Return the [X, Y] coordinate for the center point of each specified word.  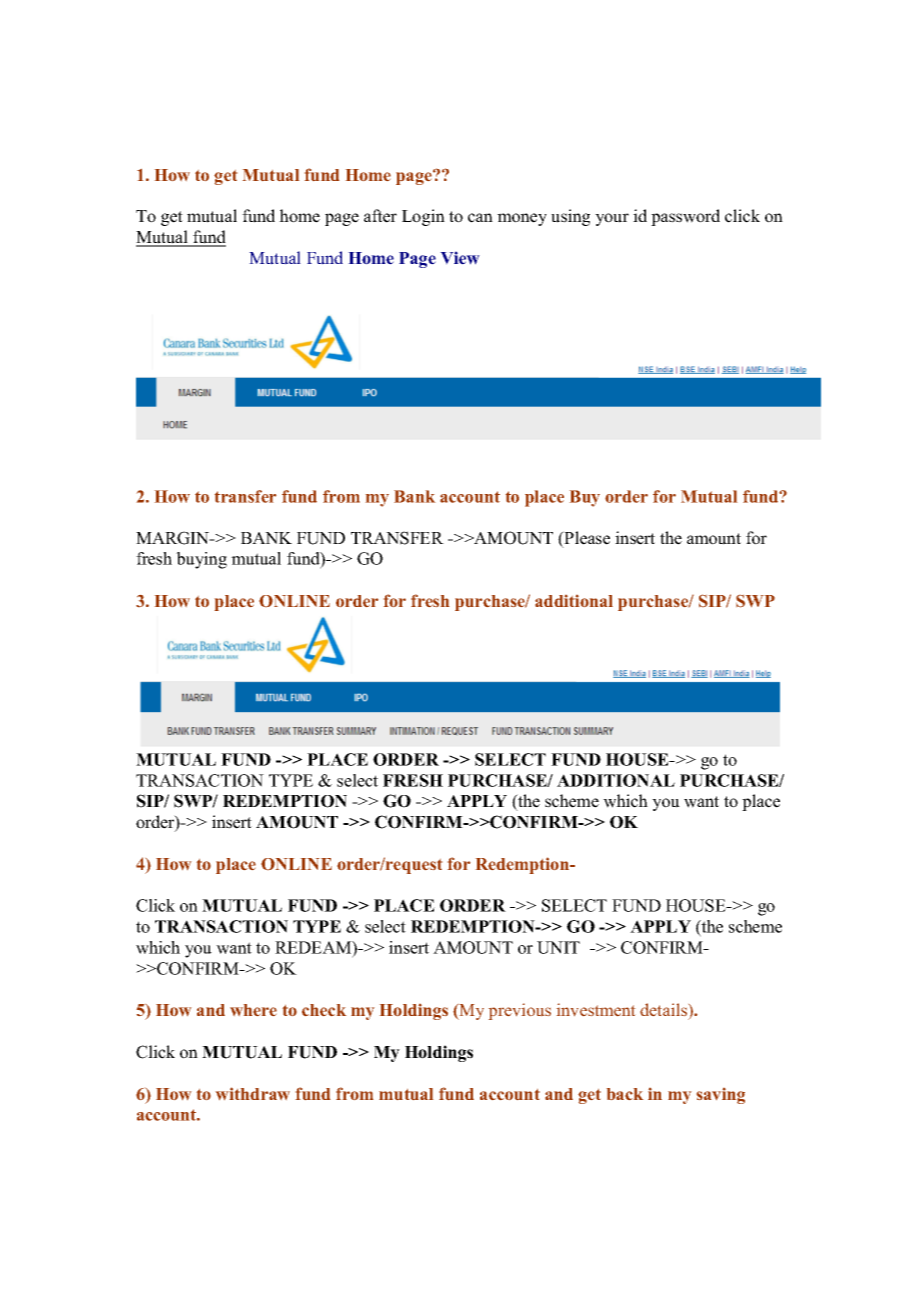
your [612, 219]
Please [586, 539]
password [685, 217]
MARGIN [174, 538]
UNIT [558, 947]
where [253, 1010]
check [324, 1010]
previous [520, 1011]
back [625, 1094]
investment [596, 1009]
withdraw [253, 1093]
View [460, 258]
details [665, 1011]
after [380, 216]
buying [201, 560]
